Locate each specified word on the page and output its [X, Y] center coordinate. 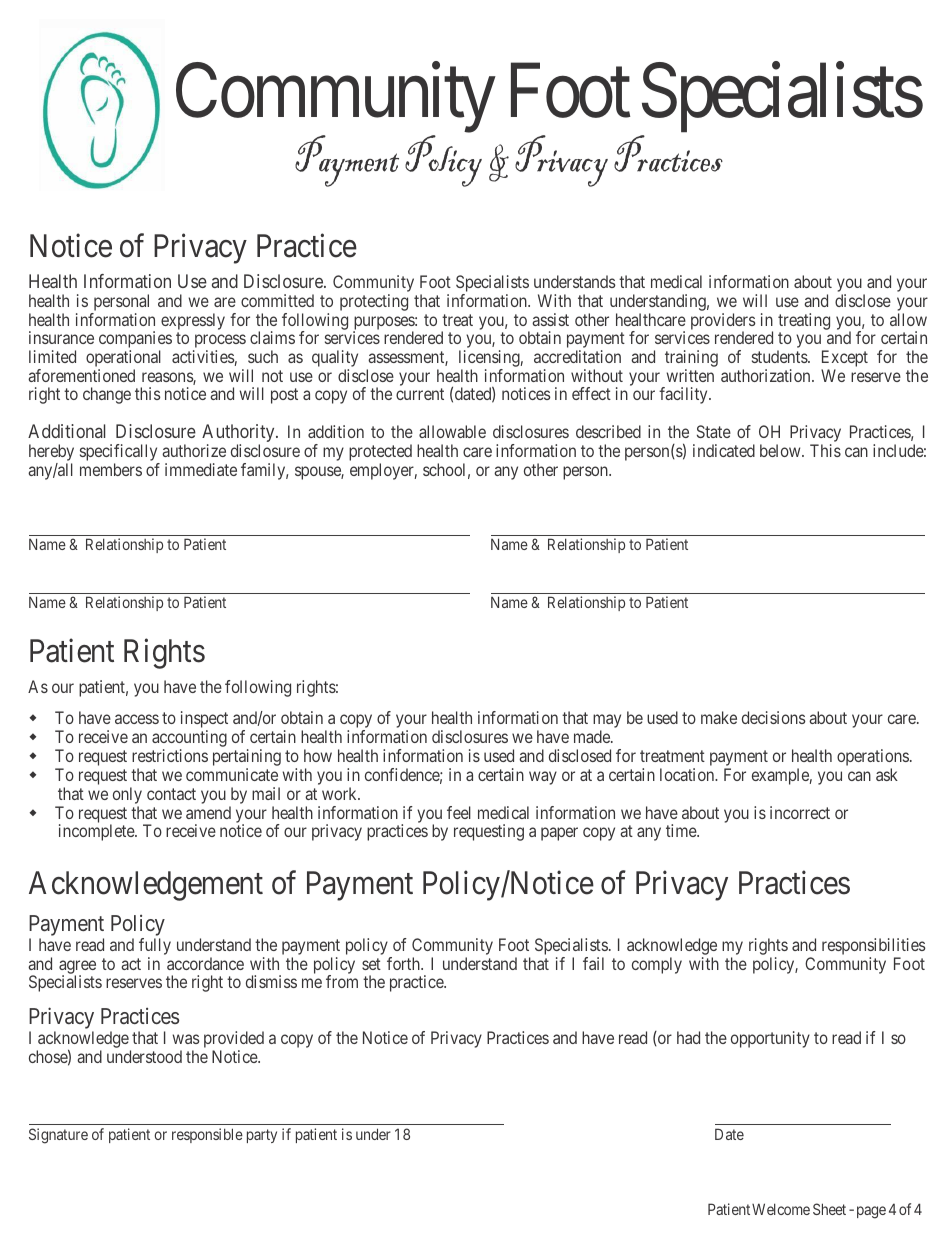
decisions [774, 717]
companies [135, 341]
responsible [207, 1135]
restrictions [170, 755]
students [780, 356]
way [543, 778]
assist [550, 319]
